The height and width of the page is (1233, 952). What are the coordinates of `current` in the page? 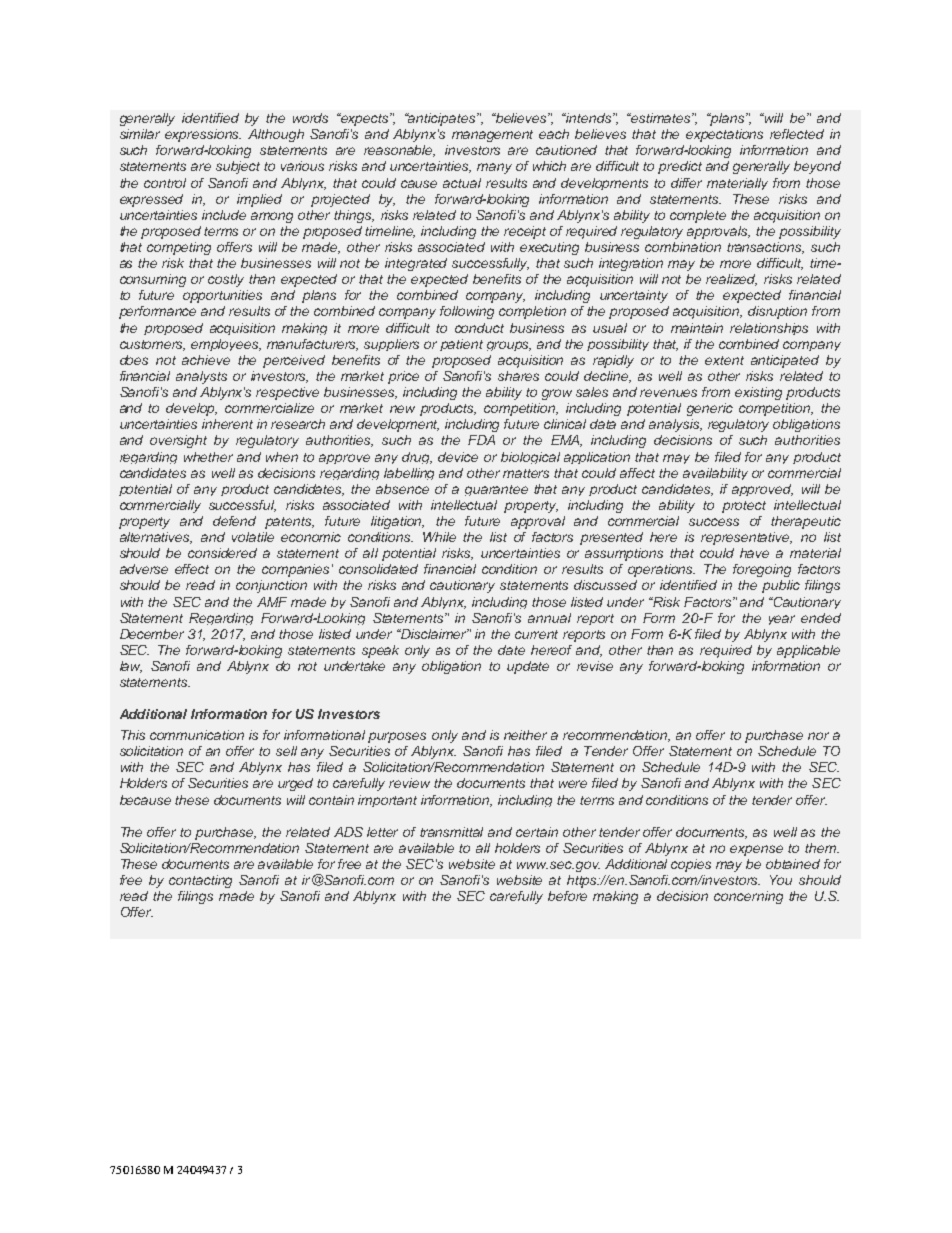 It's located at (536, 634).
